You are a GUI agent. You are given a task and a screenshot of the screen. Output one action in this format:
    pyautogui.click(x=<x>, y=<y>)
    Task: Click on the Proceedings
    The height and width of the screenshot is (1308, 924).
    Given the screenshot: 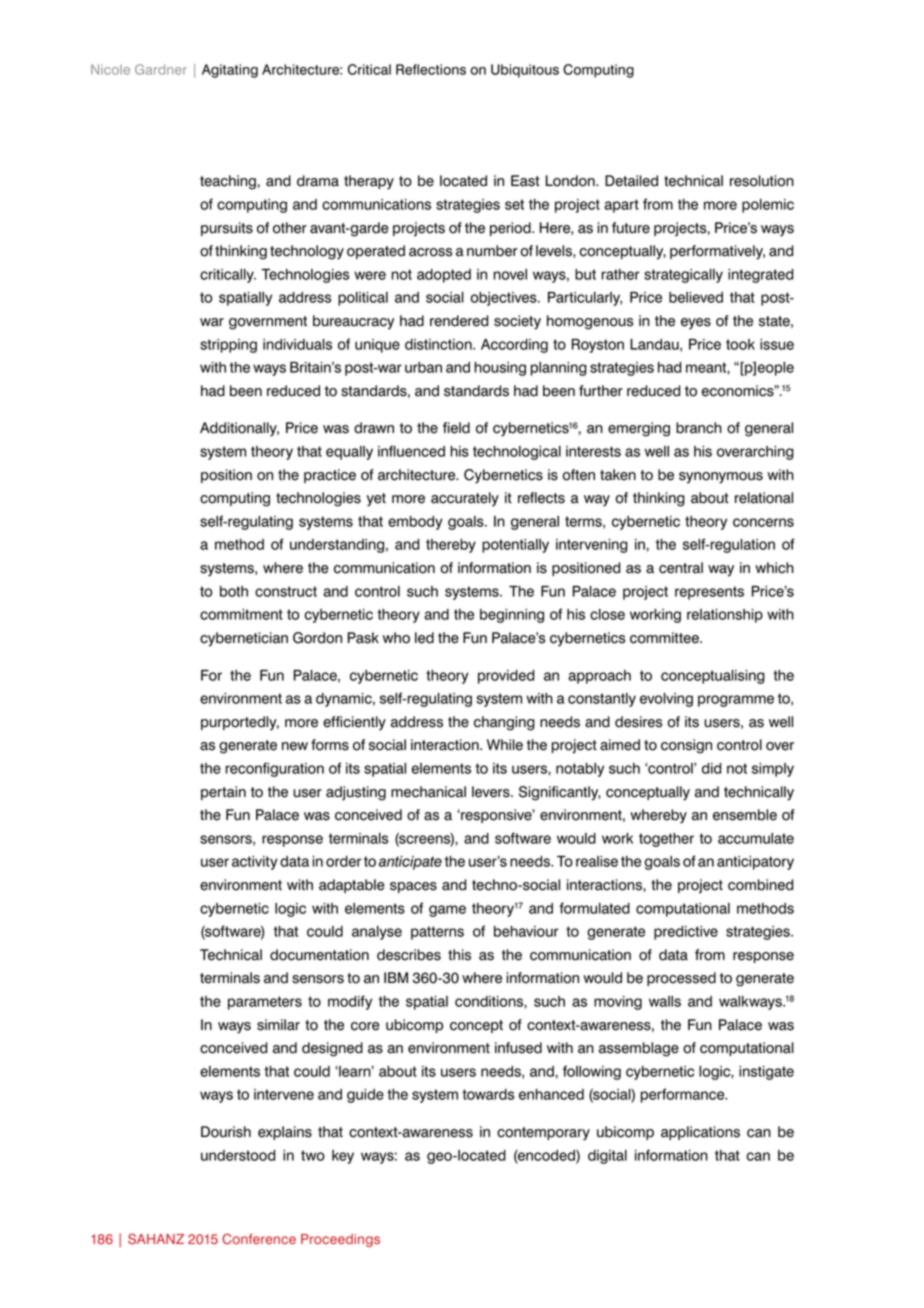 What is the action you would take?
    pyautogui.click(x=340, y=1240)
